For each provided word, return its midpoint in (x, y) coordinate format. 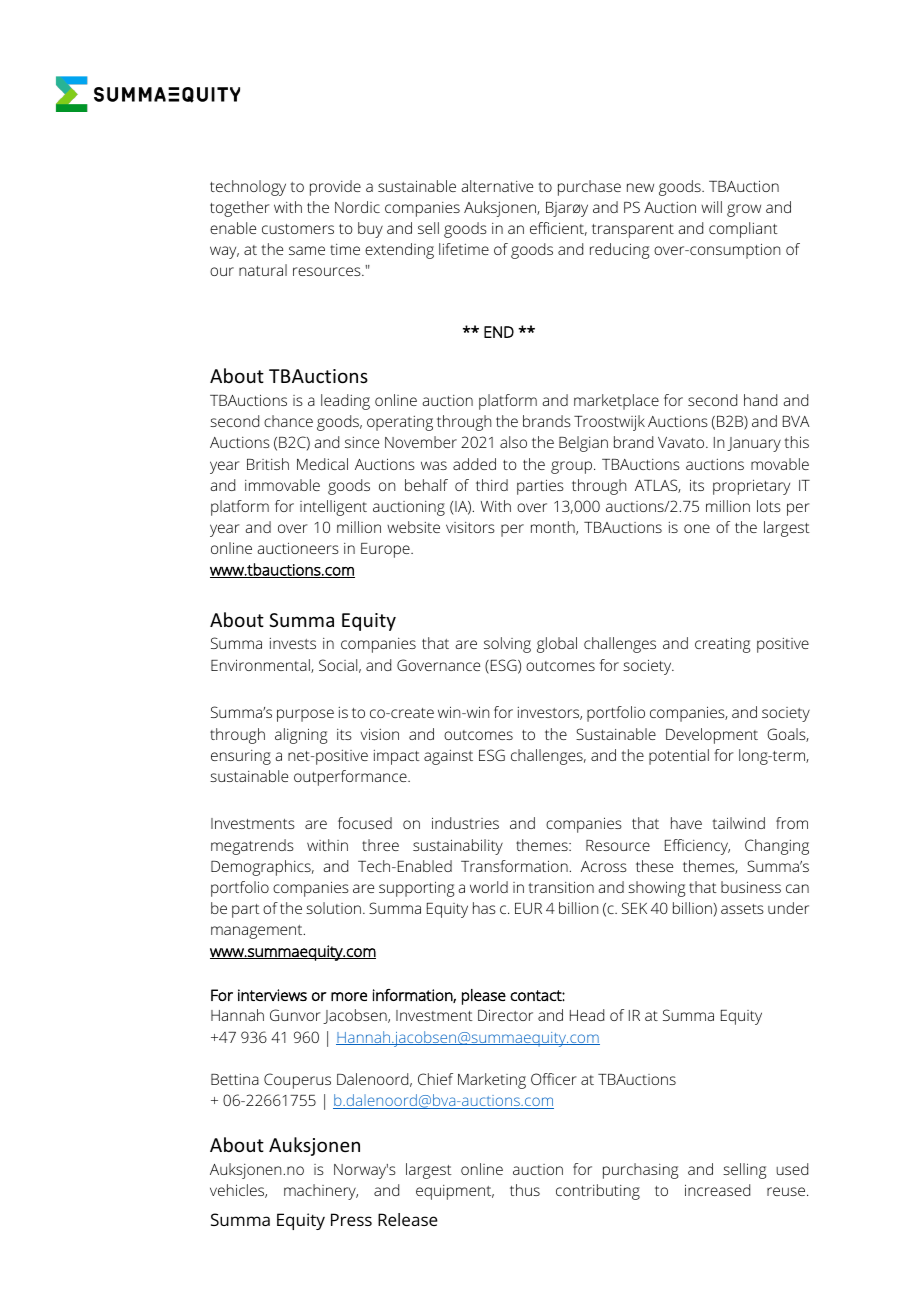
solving (507, 645)
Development (712, 736)
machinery (321, 1192)
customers (298, 229)
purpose (305, 715)
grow (744, 210)
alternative (497, 186)
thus (525, 1190)
